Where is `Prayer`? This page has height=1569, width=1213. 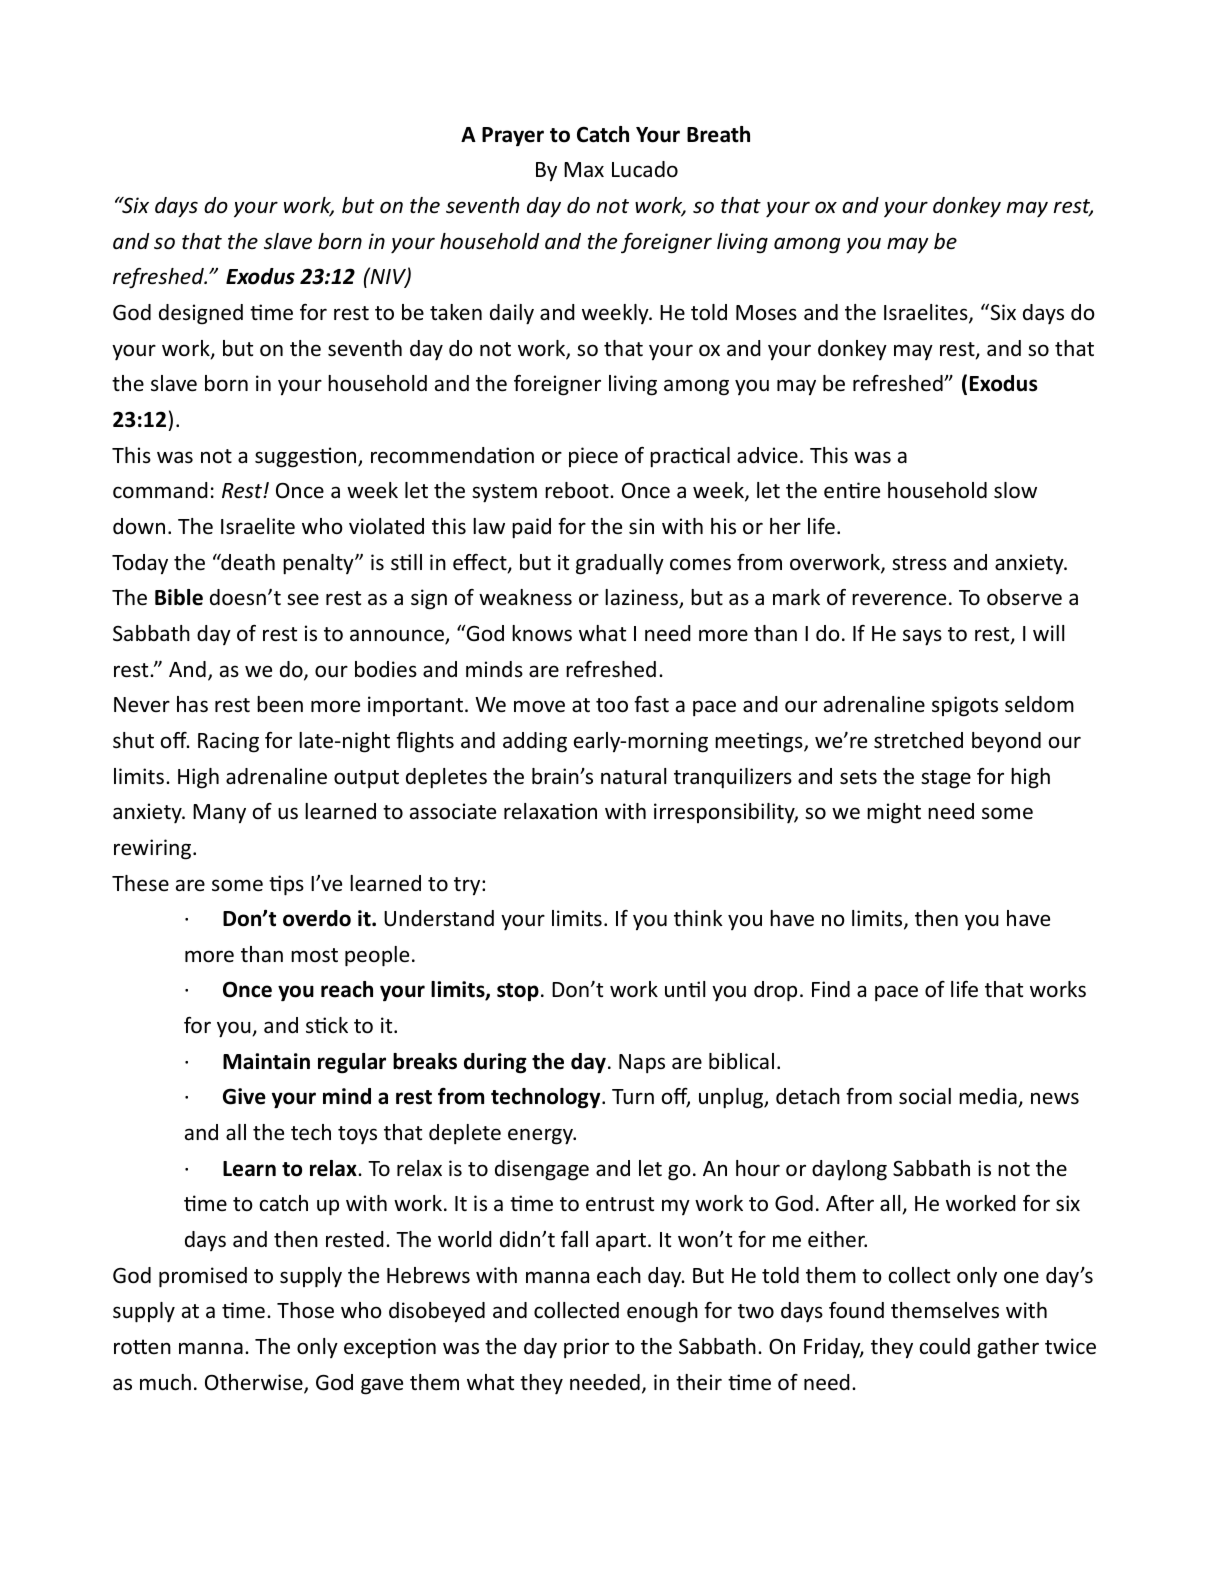 Prayer is located at coordinates (513, 137).
